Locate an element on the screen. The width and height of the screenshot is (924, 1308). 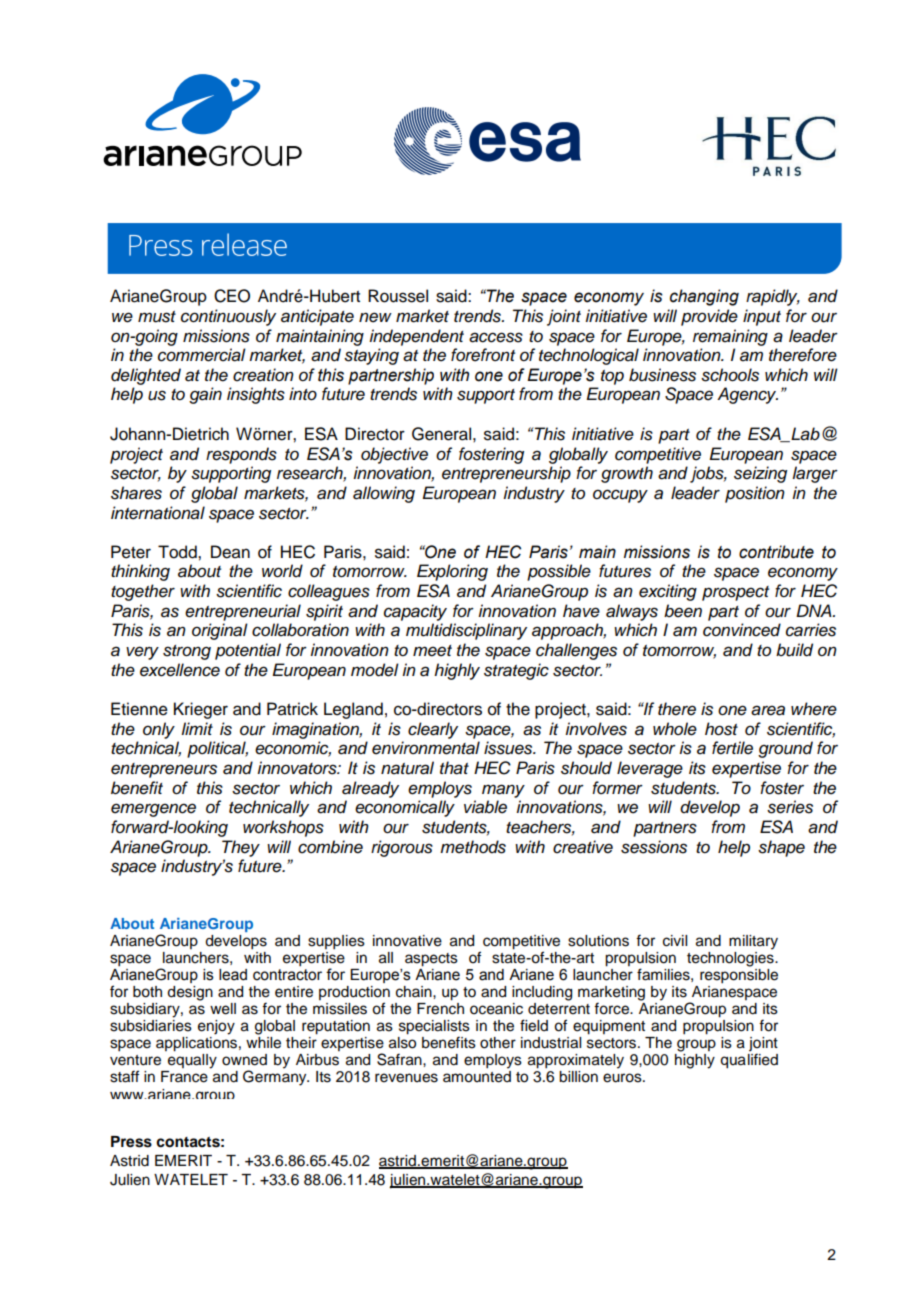
access is located at coordinates (496, 337).
